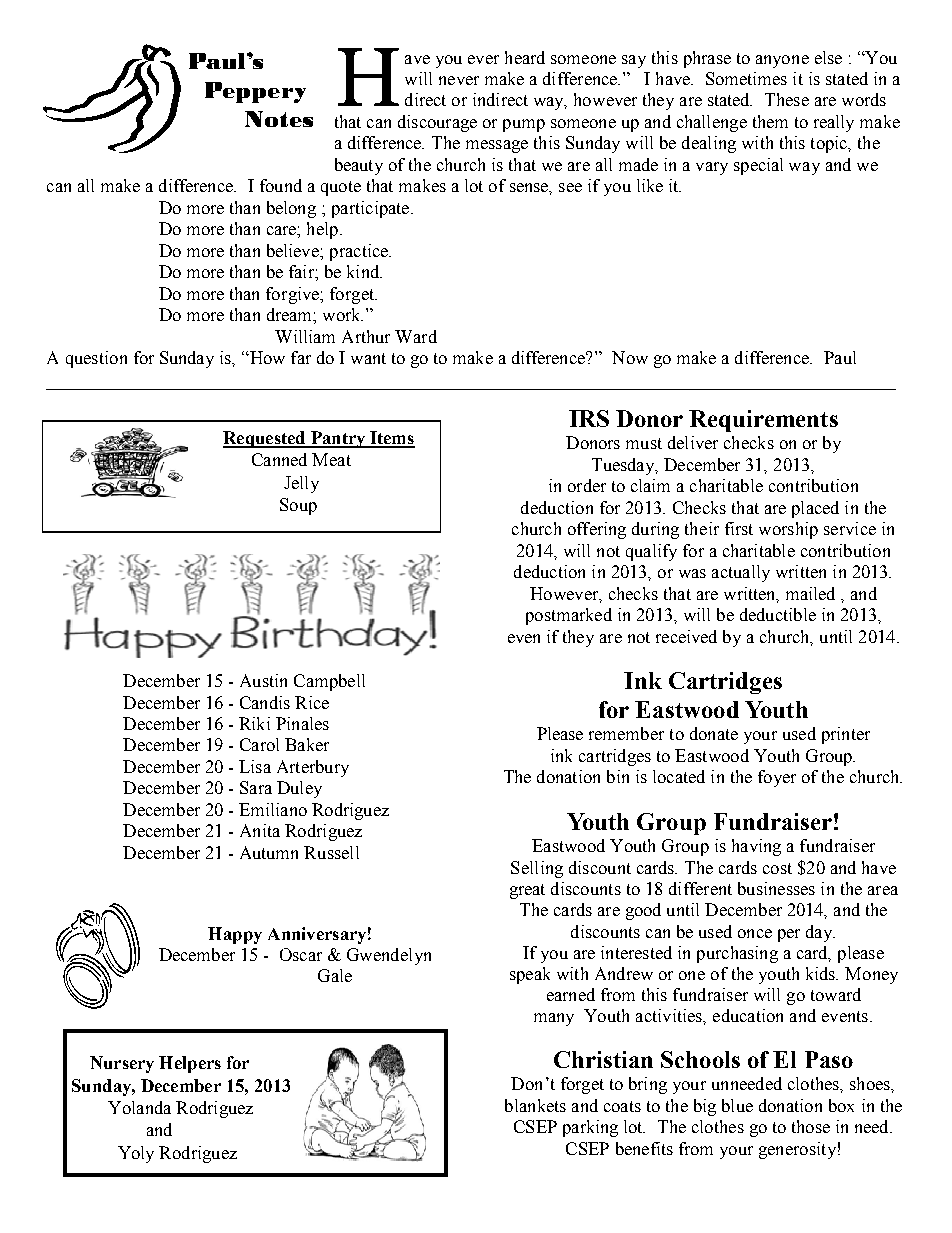 The image size is (952, 1233). Describe the element at coordinates (265, 439) in the screenshot. I see `Requested` at that location.
